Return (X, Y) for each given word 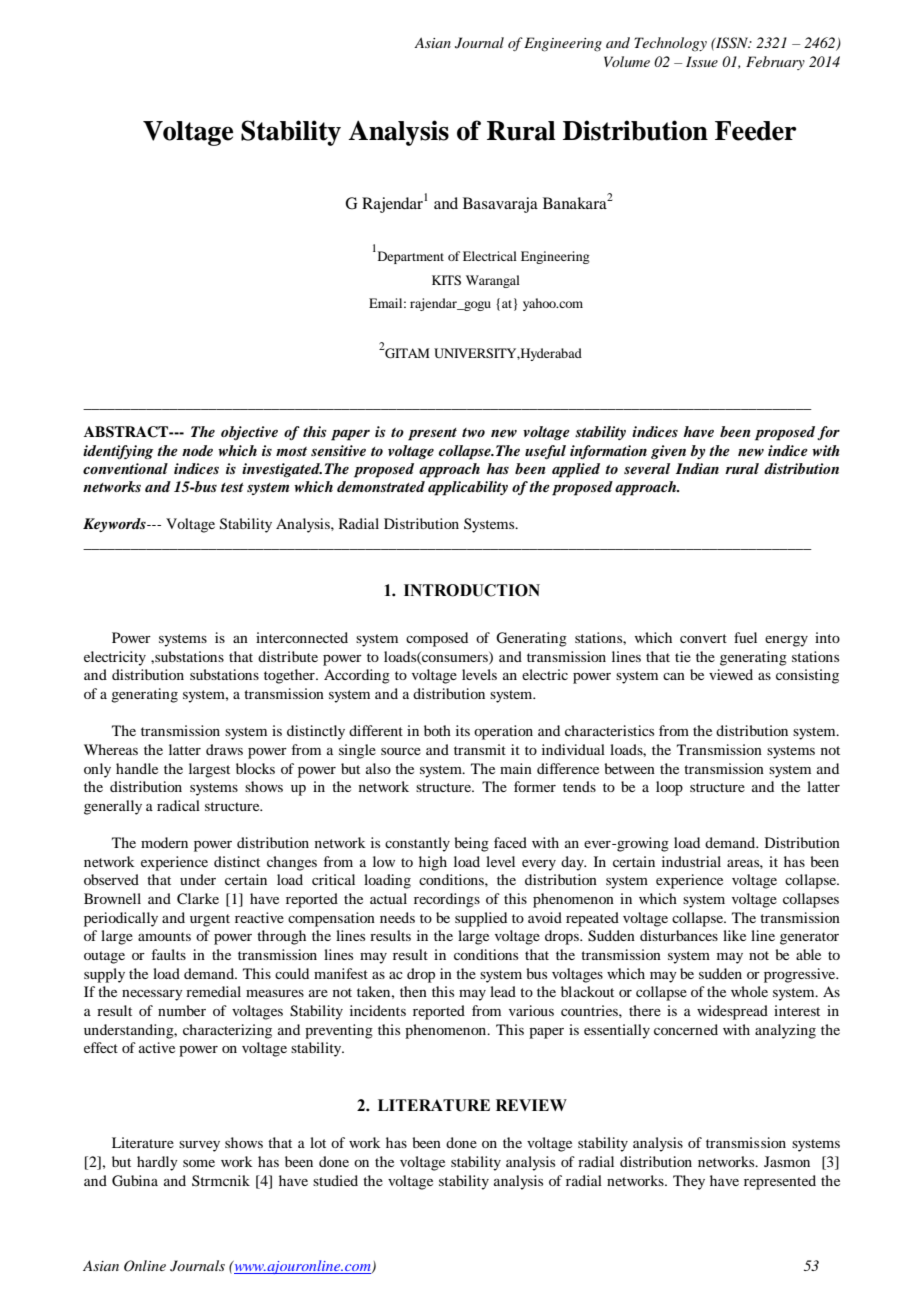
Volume (627, 61)
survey (199, 1146)
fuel (745, 637)
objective (249, 433)
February (775, 63)
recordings (447, 900)
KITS (446, 280)
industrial (691, 861)
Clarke (198, 899)
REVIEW (531, 1105)
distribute (288, 656)
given (668, 452)
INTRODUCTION (472, 590)
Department (409, 257)
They (689, 1182)
